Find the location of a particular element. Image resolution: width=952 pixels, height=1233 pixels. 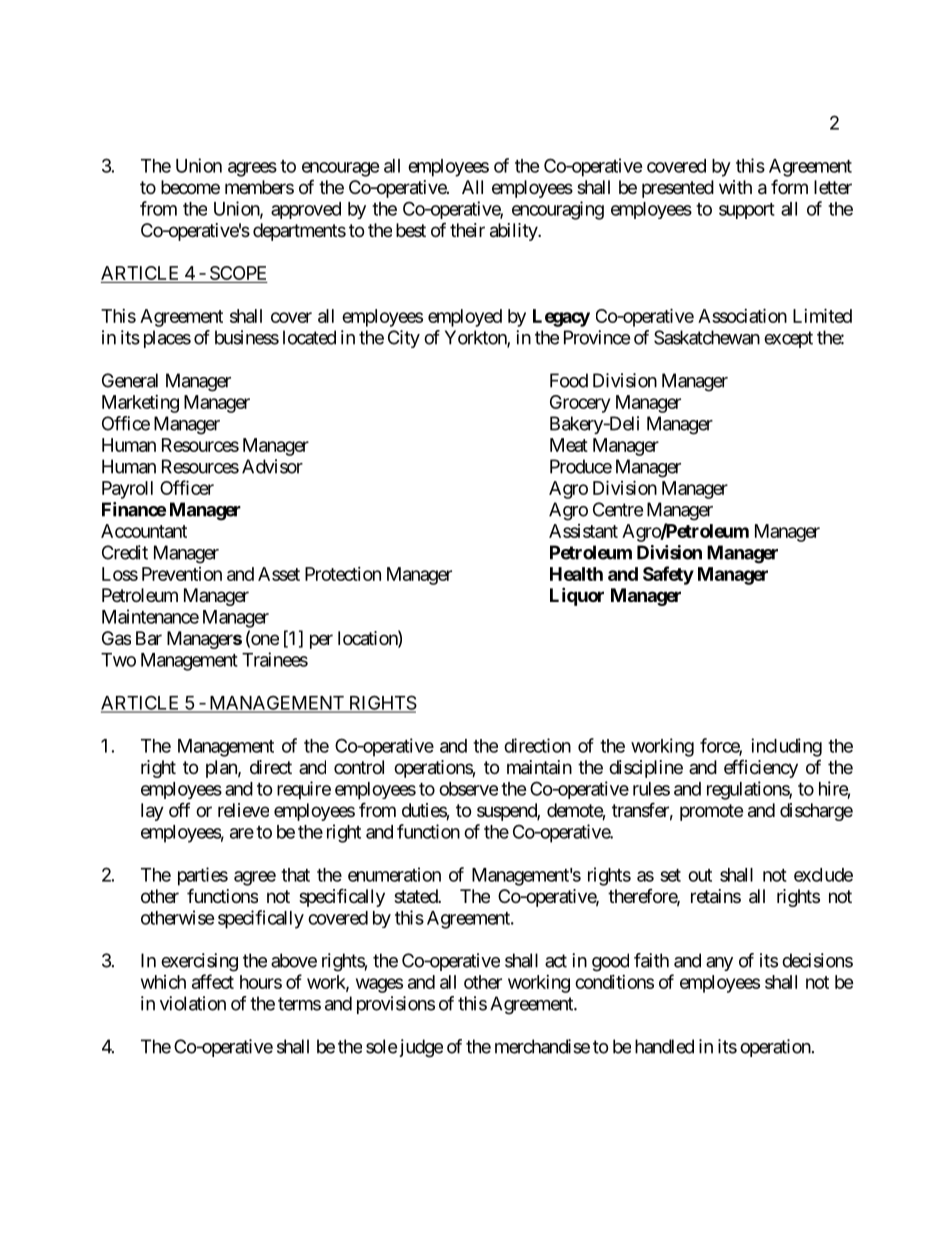

violation is located at coordinates (193, 1003).
